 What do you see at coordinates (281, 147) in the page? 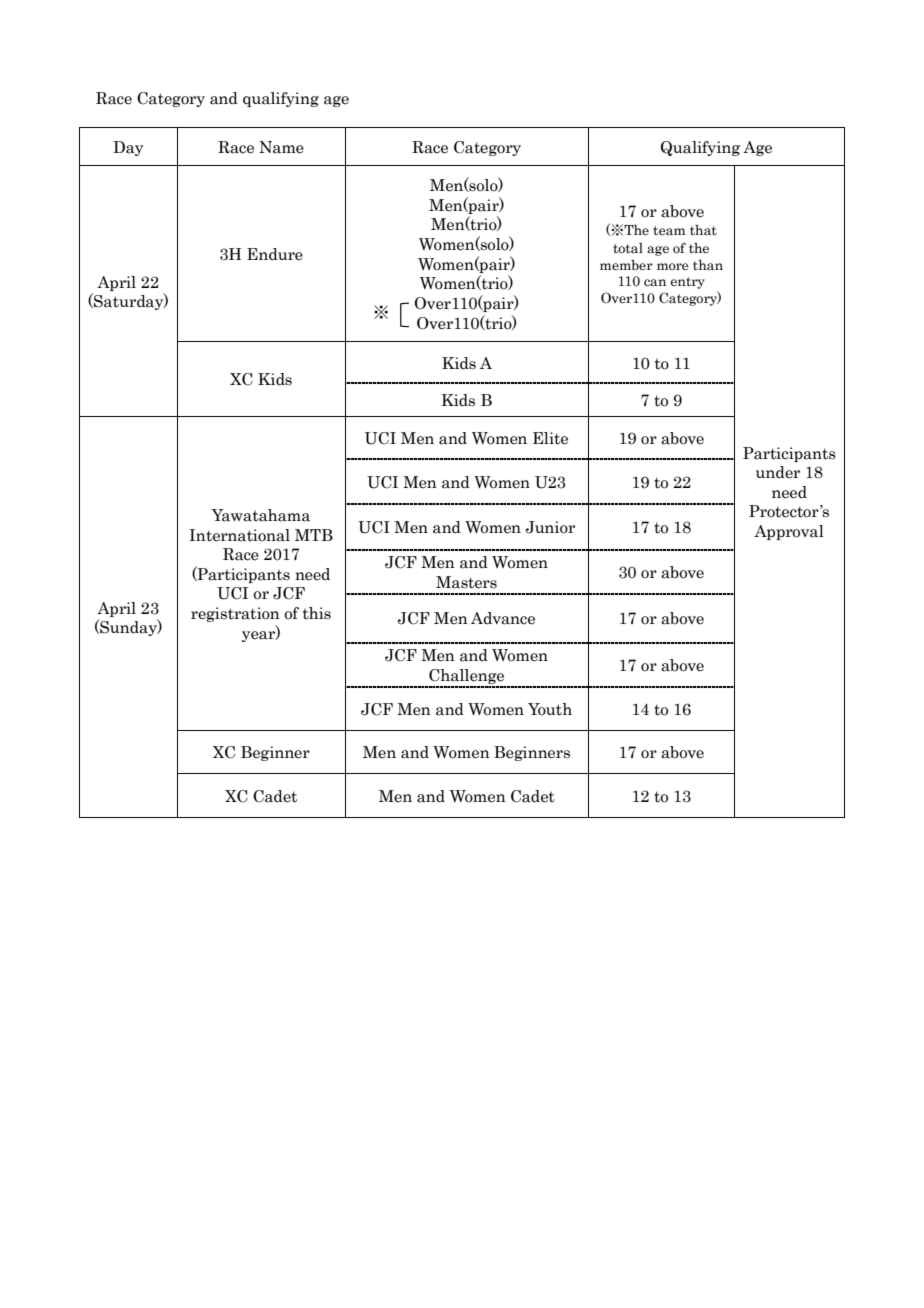
I see `Name` at bounding box center [281, 147].
